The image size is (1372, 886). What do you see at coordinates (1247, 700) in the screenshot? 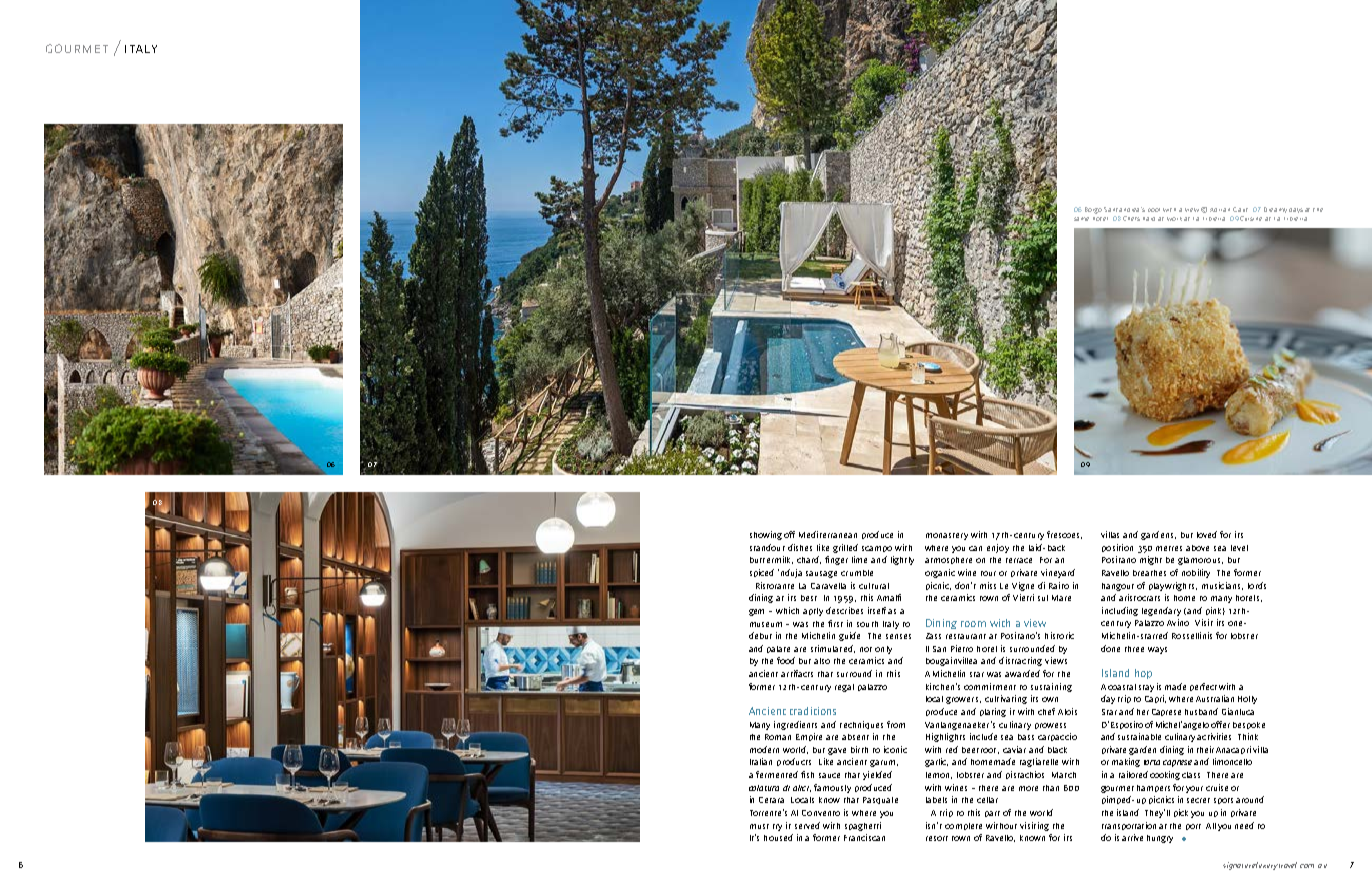
I see `Holly` at bounding box center [1247, 700].
